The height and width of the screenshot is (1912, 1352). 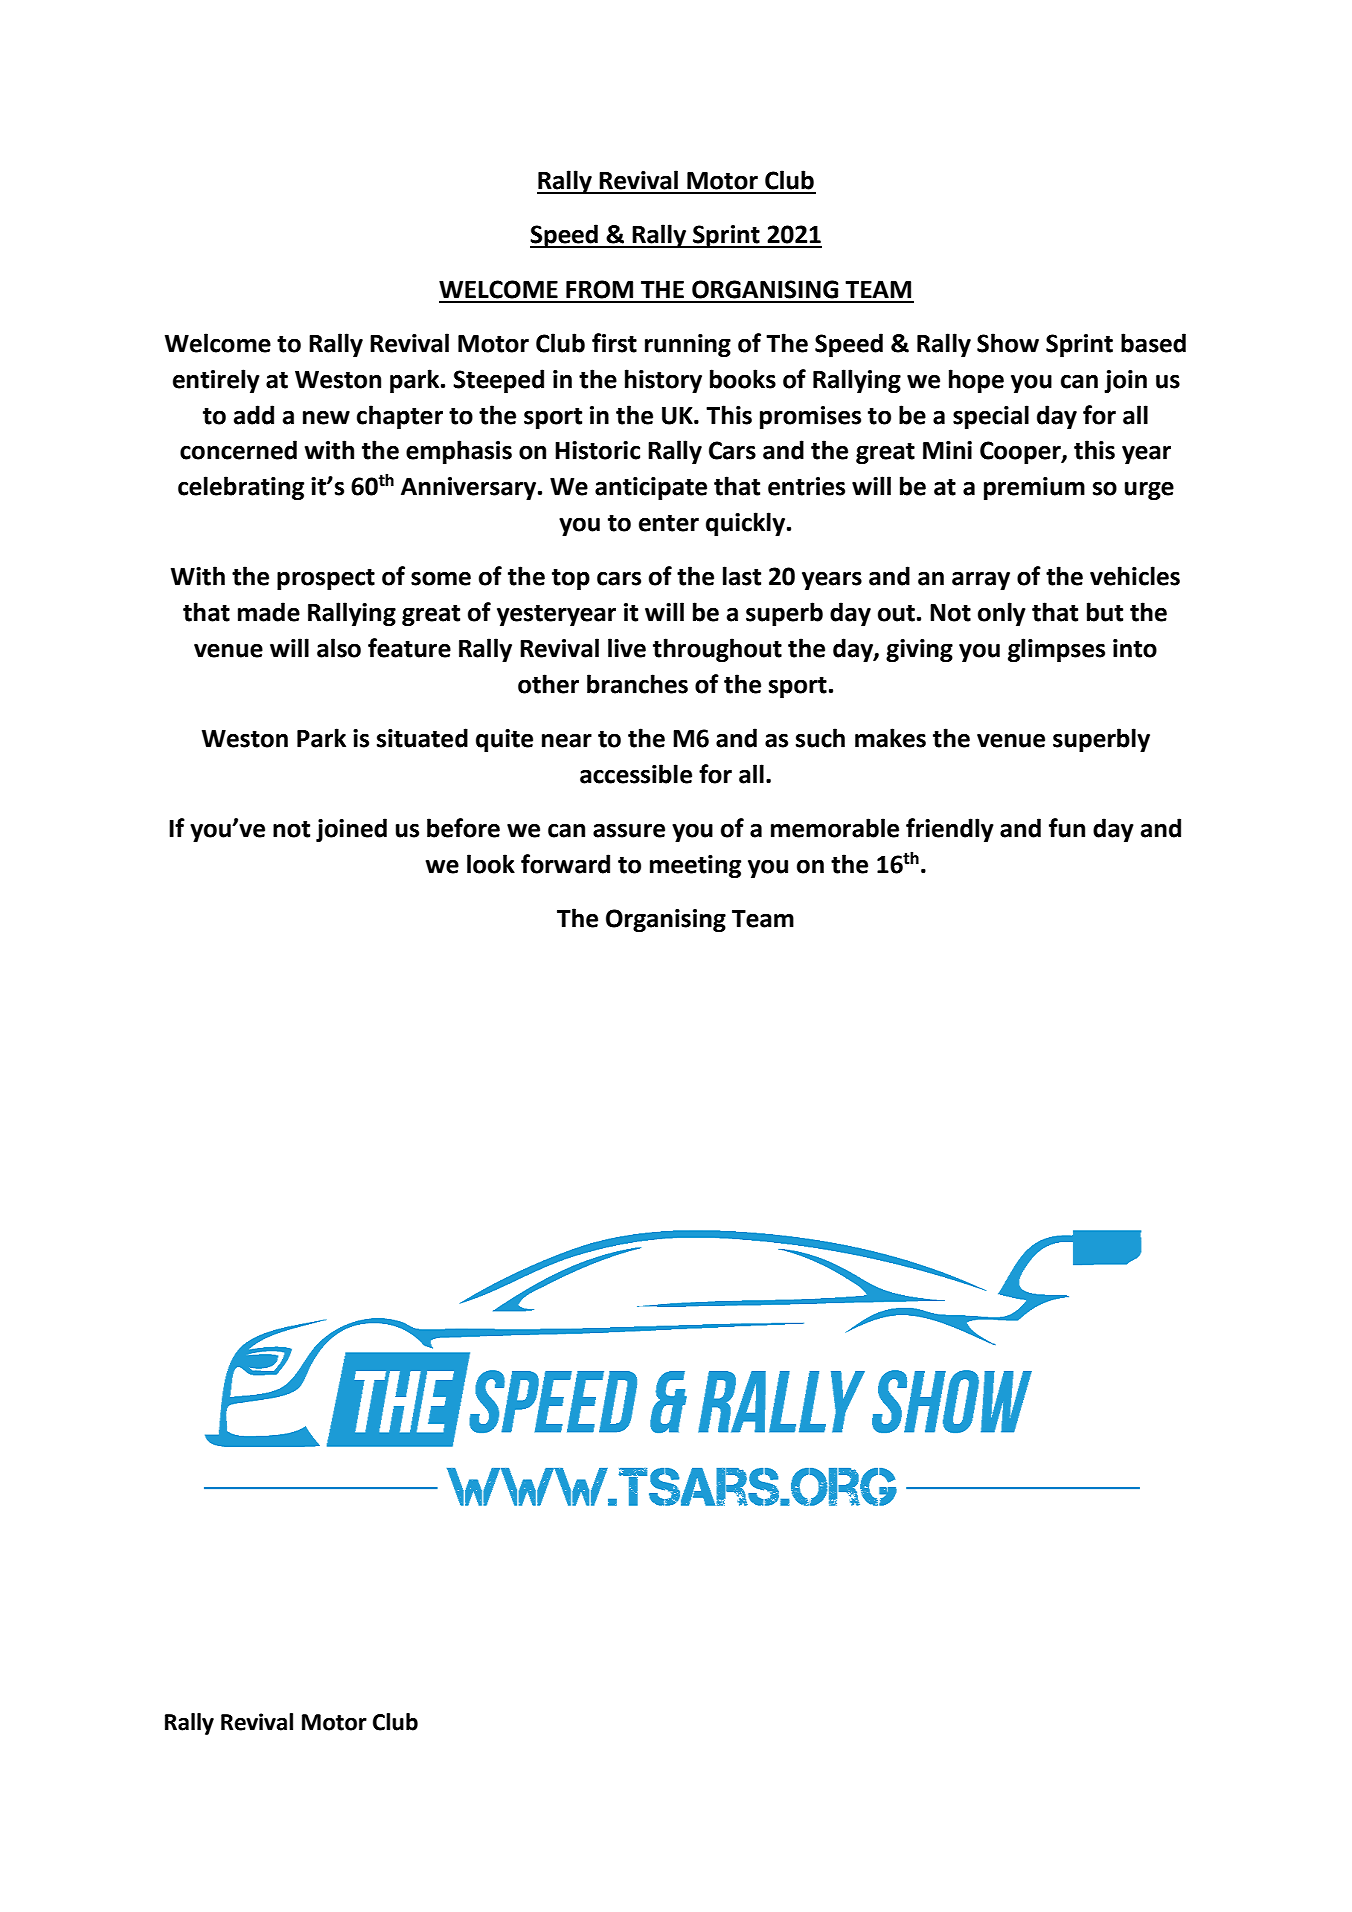 I want to click on Show, so click(x=1008, y=343).
